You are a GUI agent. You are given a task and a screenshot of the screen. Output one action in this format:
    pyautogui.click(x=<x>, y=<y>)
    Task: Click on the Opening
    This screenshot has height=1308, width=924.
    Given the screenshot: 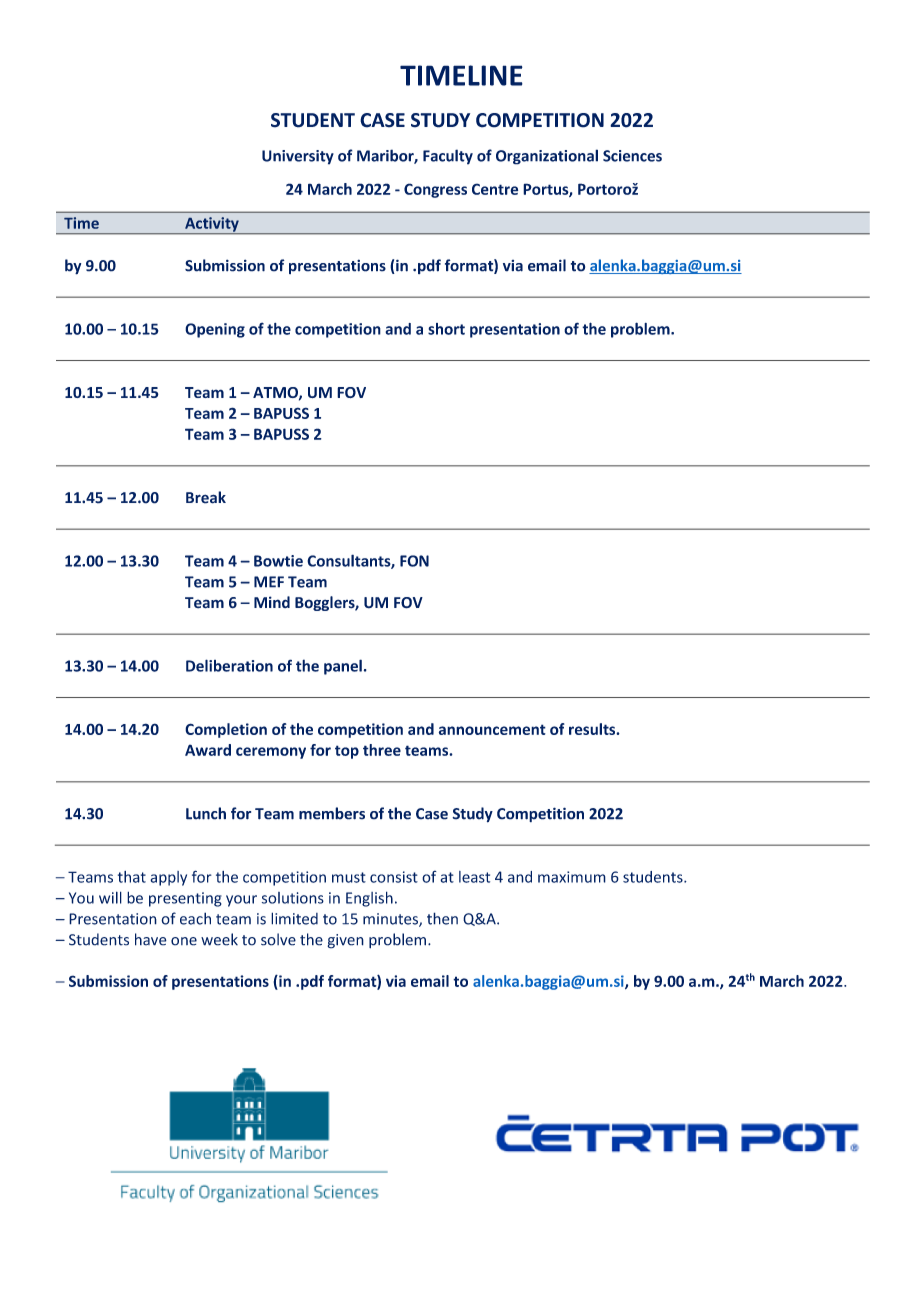 What is the action you would take?
    pyautogui.click(x=215, y=330)
